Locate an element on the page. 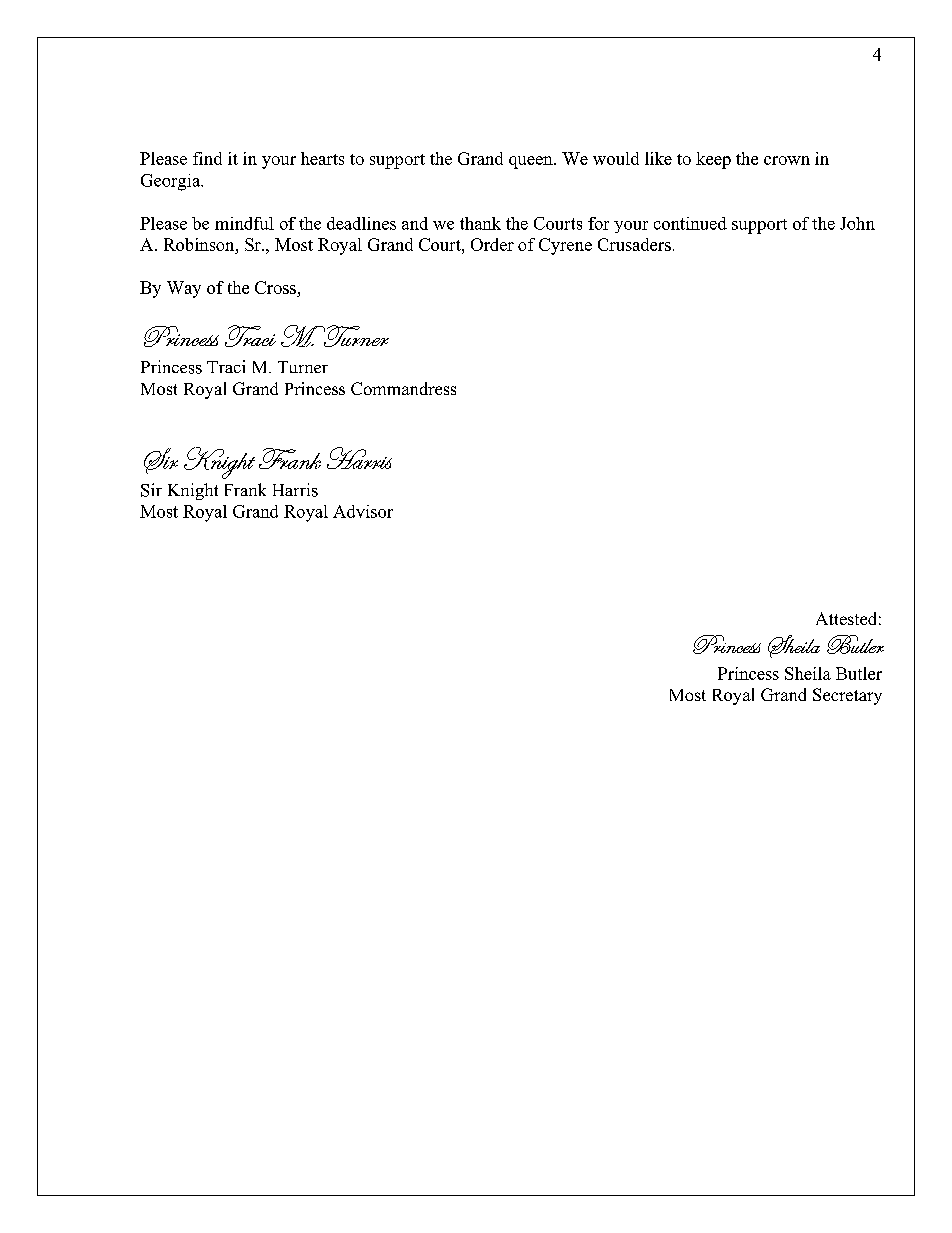  Secretary is located at coordinates (847, 696).
